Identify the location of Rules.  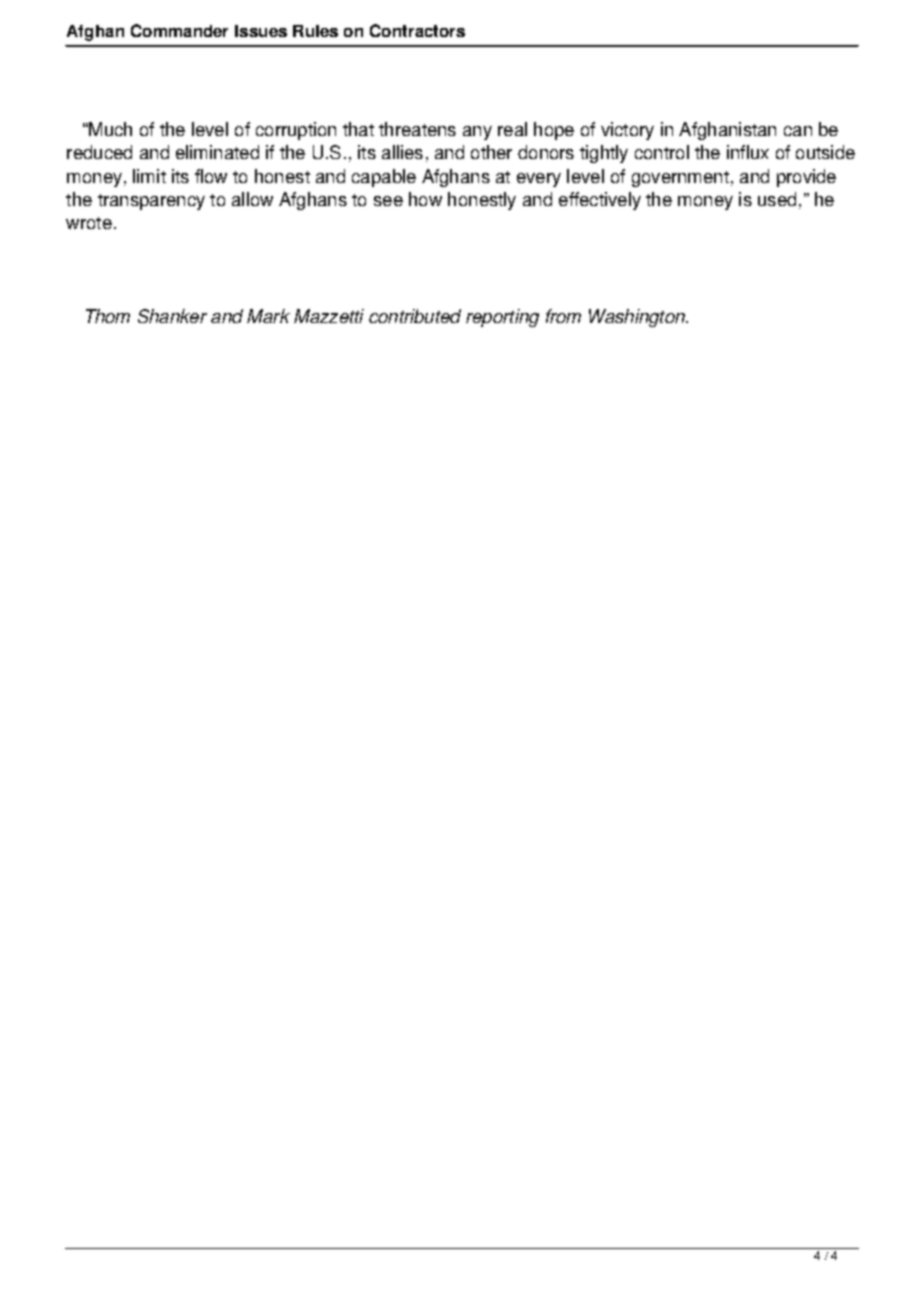
(315, 31).
